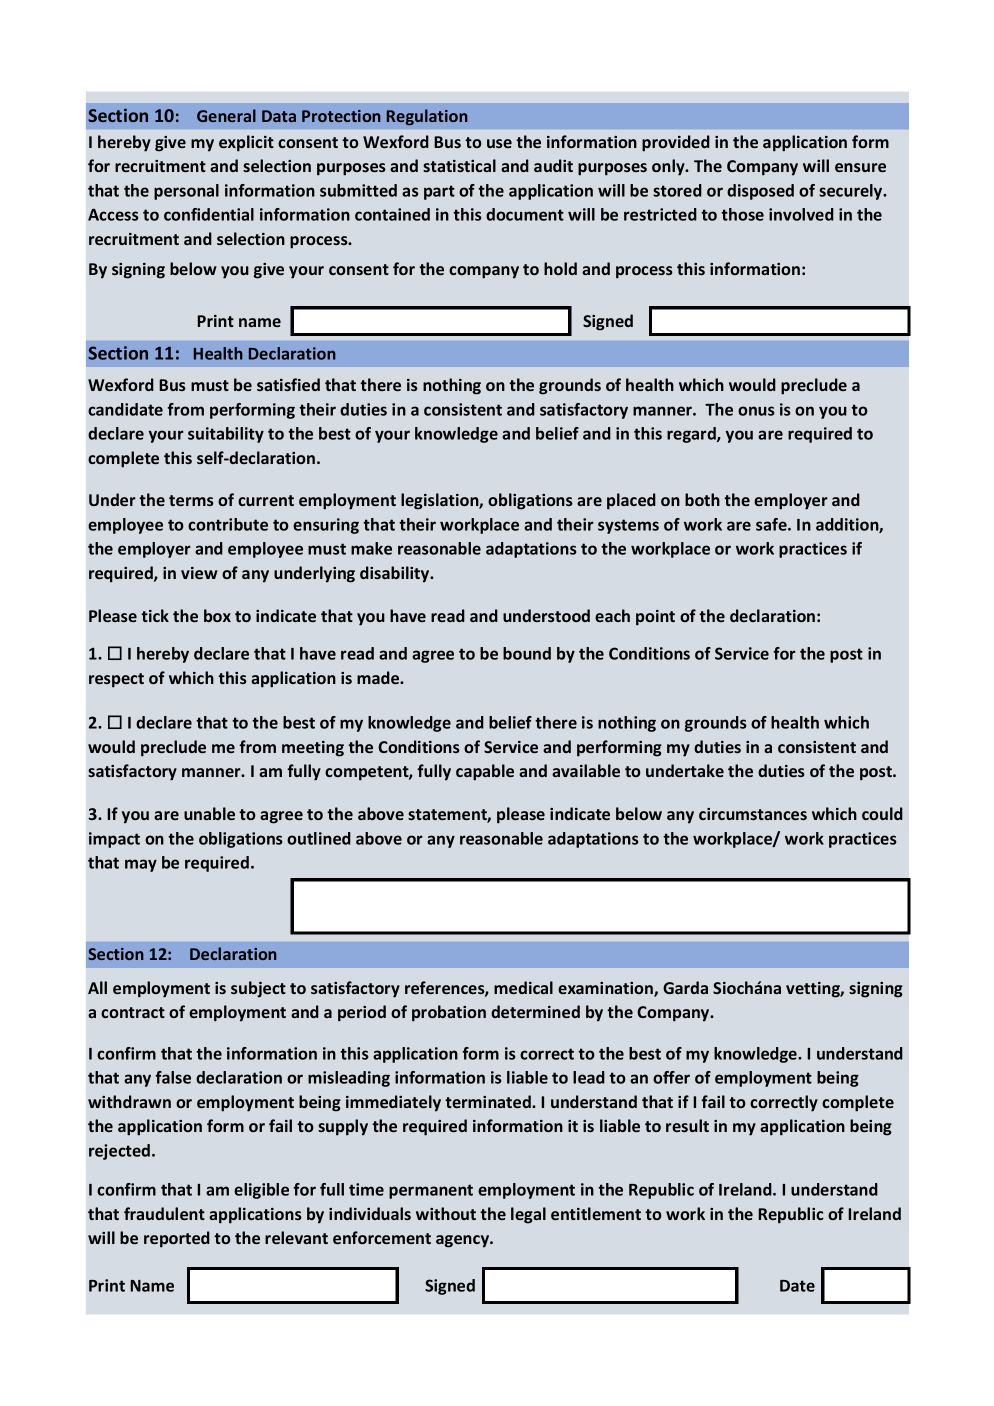 This screenshot has width=994, height=1406. What do you see at coordinates (760, 192) in the screenshot?
I see `disposed` at bounding box center [760, 192].
